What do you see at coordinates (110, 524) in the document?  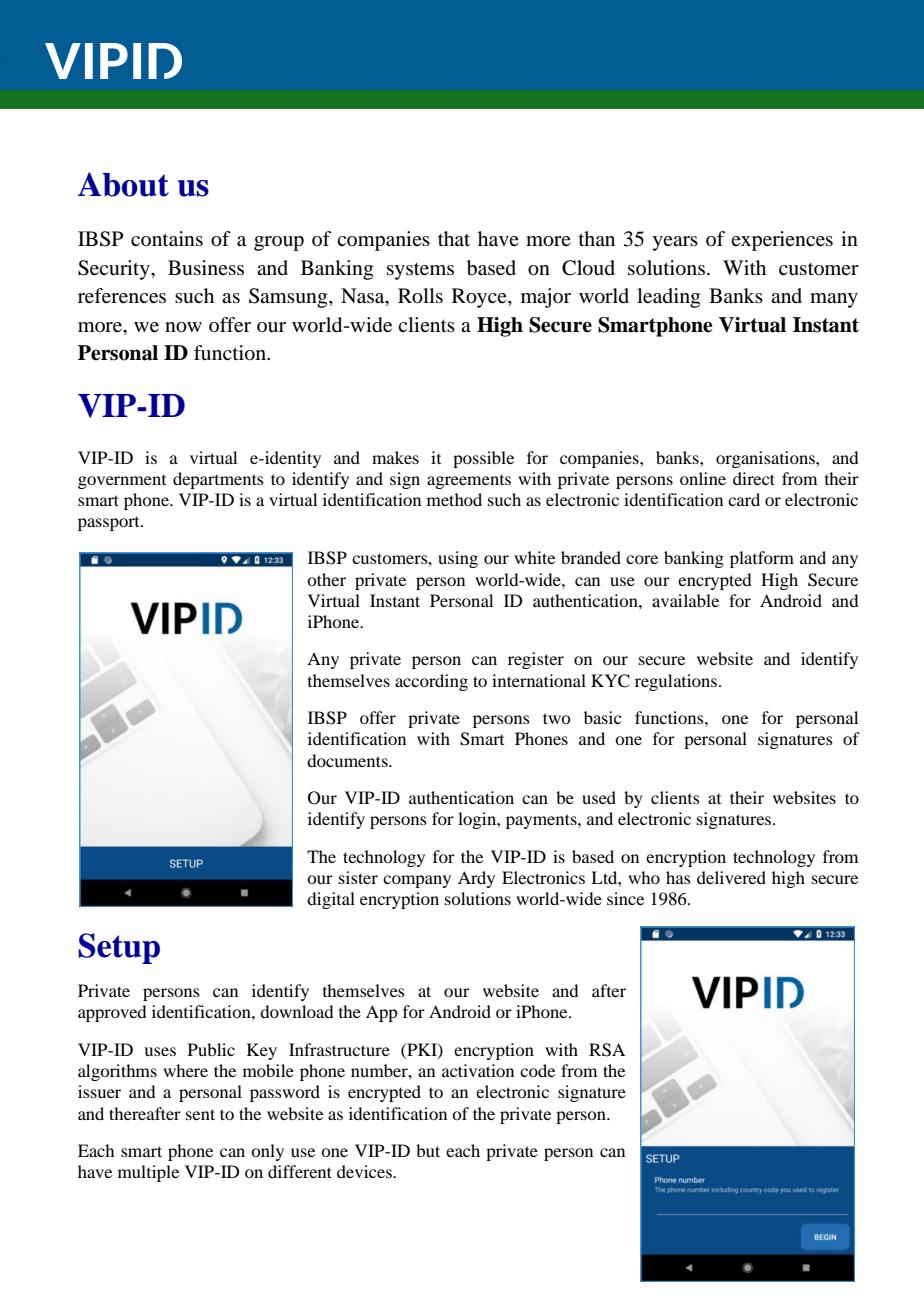 I see `passport` at bounding box center [110, 524].
